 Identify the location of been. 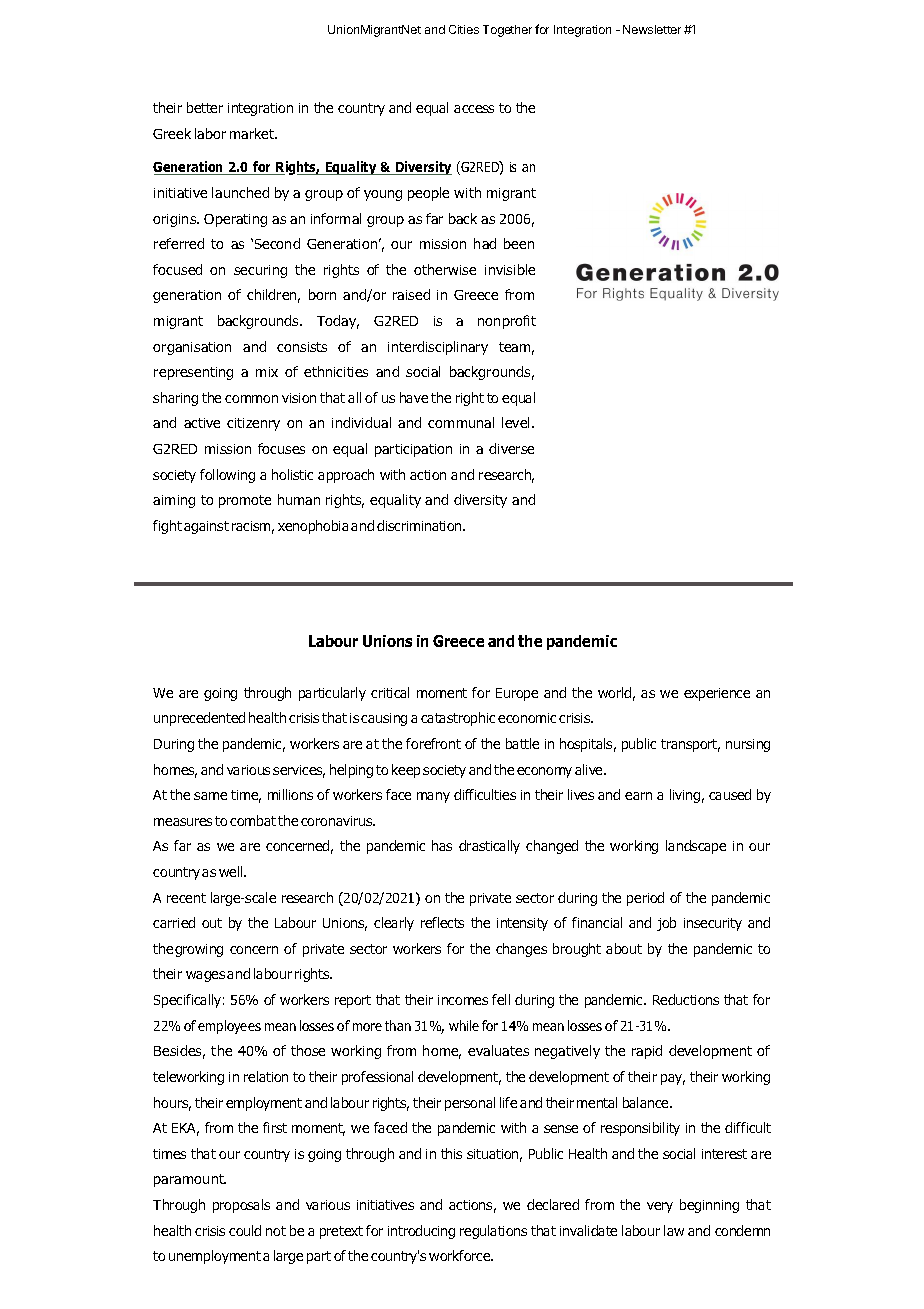
(519, 243).
